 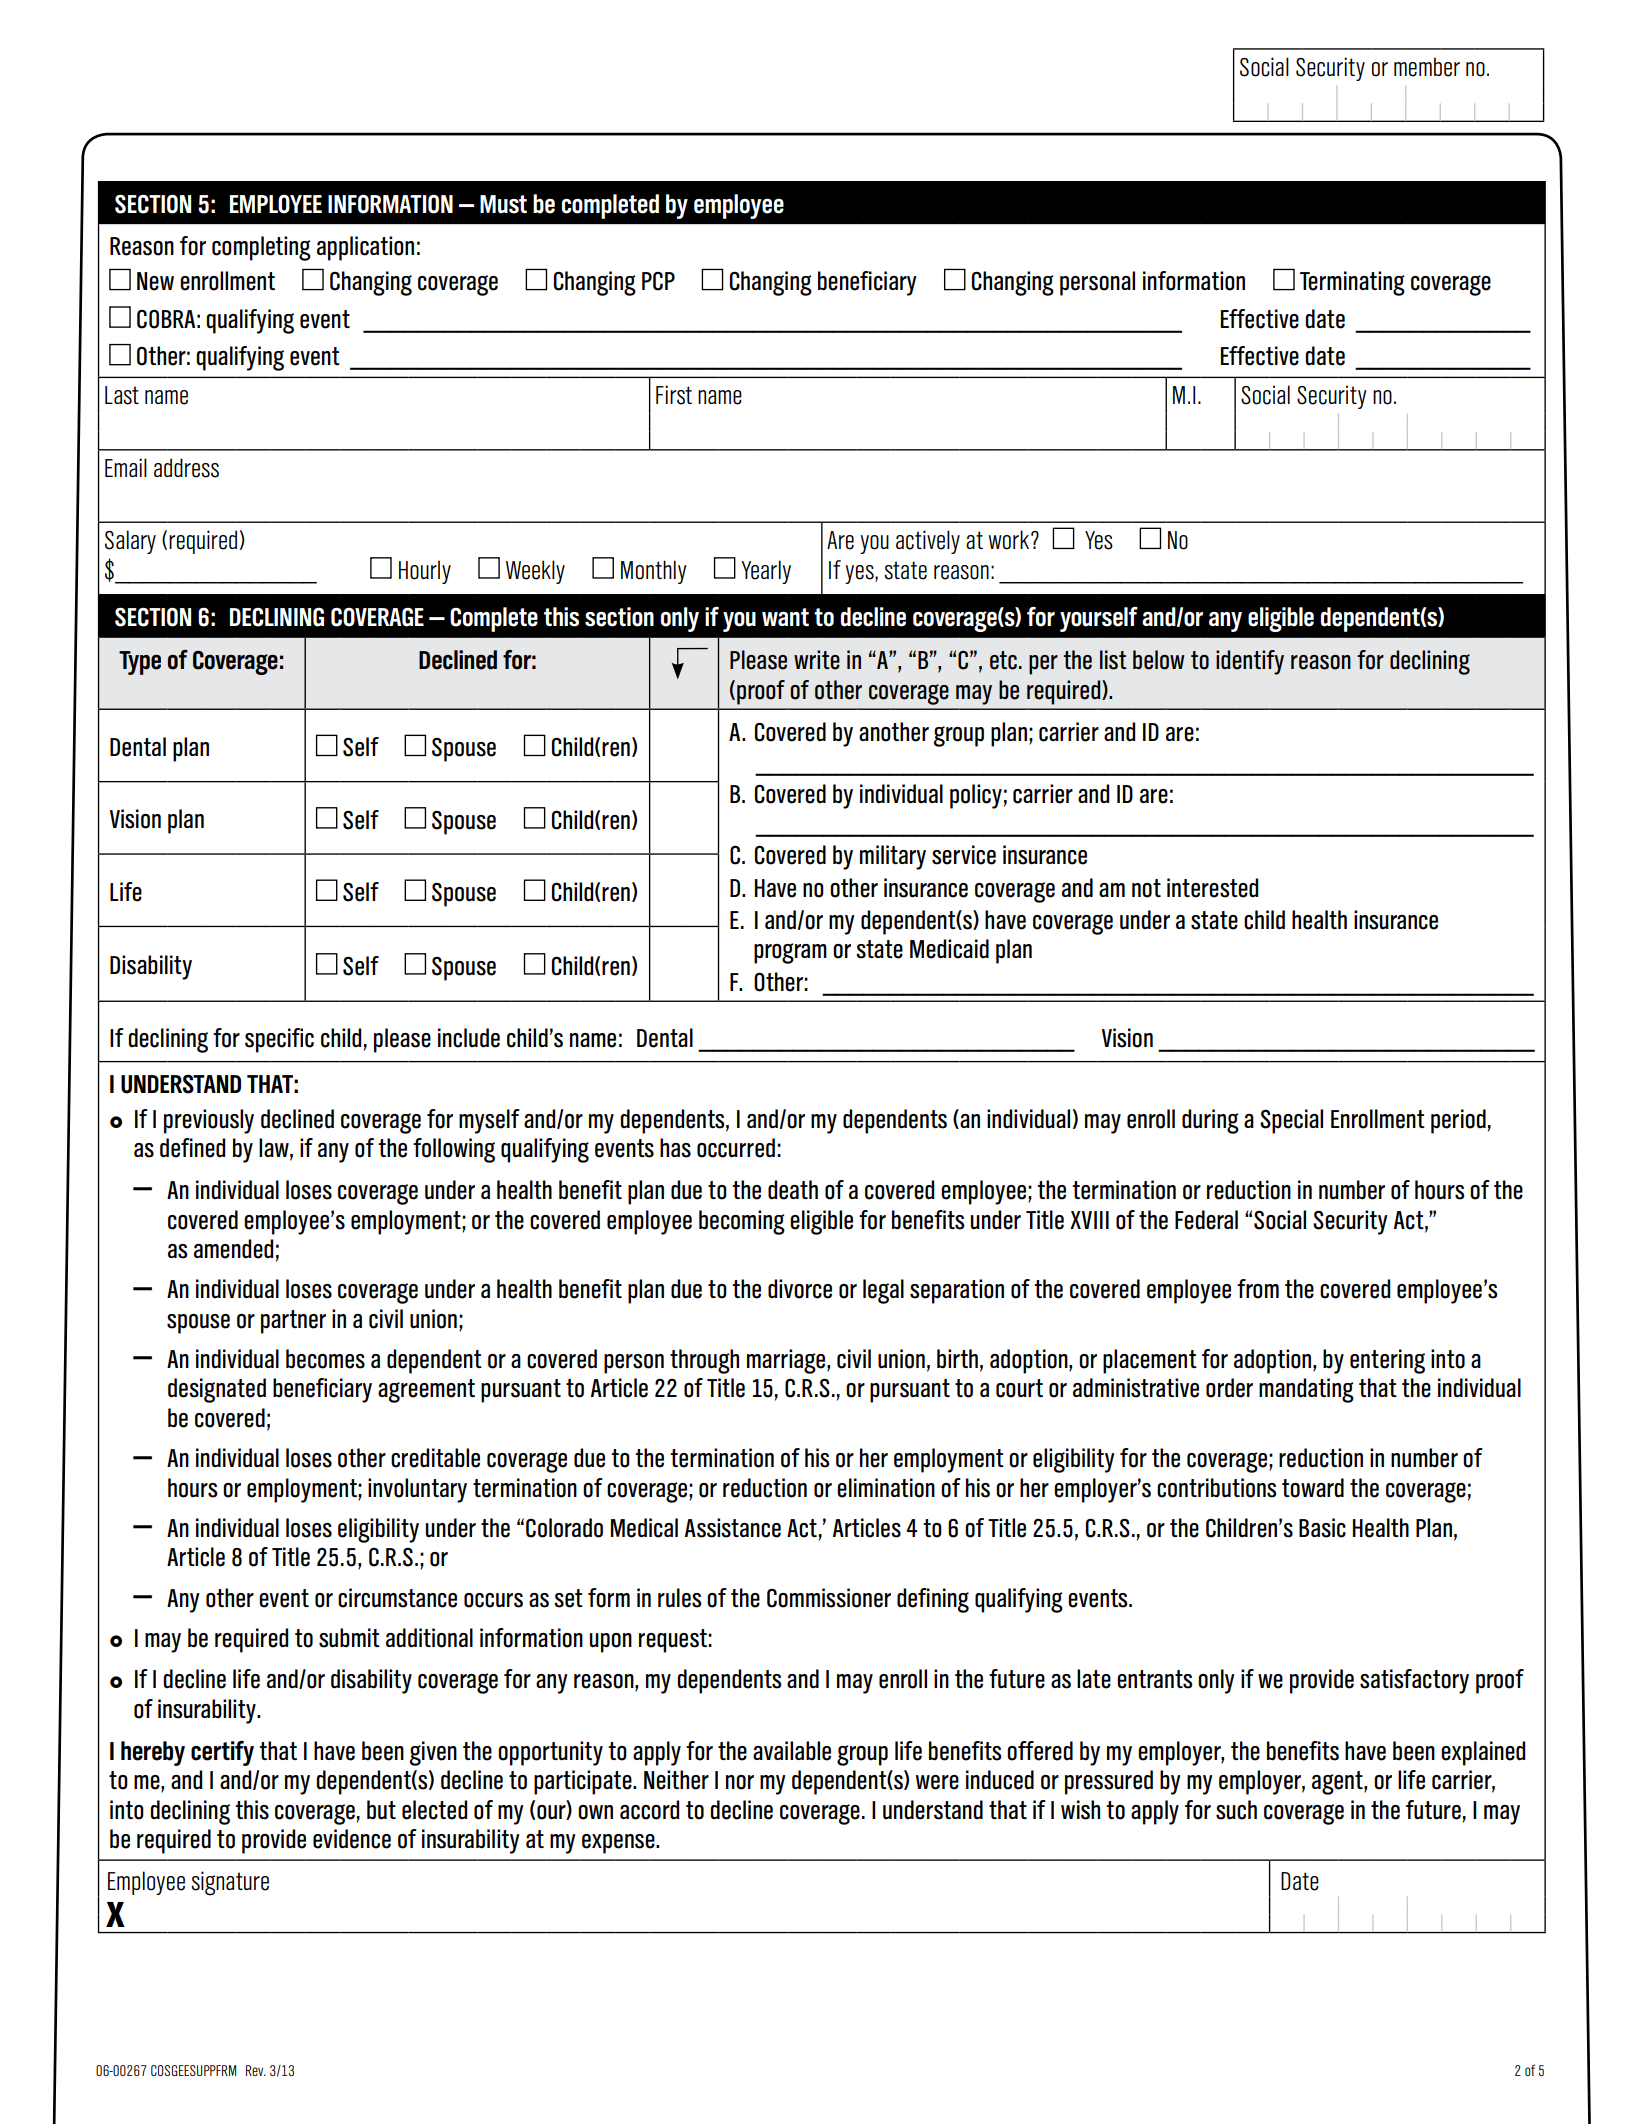 What do you see at coordinates (658, 281) in the image?
I see `PCP` at bounding box center [658, 281].
